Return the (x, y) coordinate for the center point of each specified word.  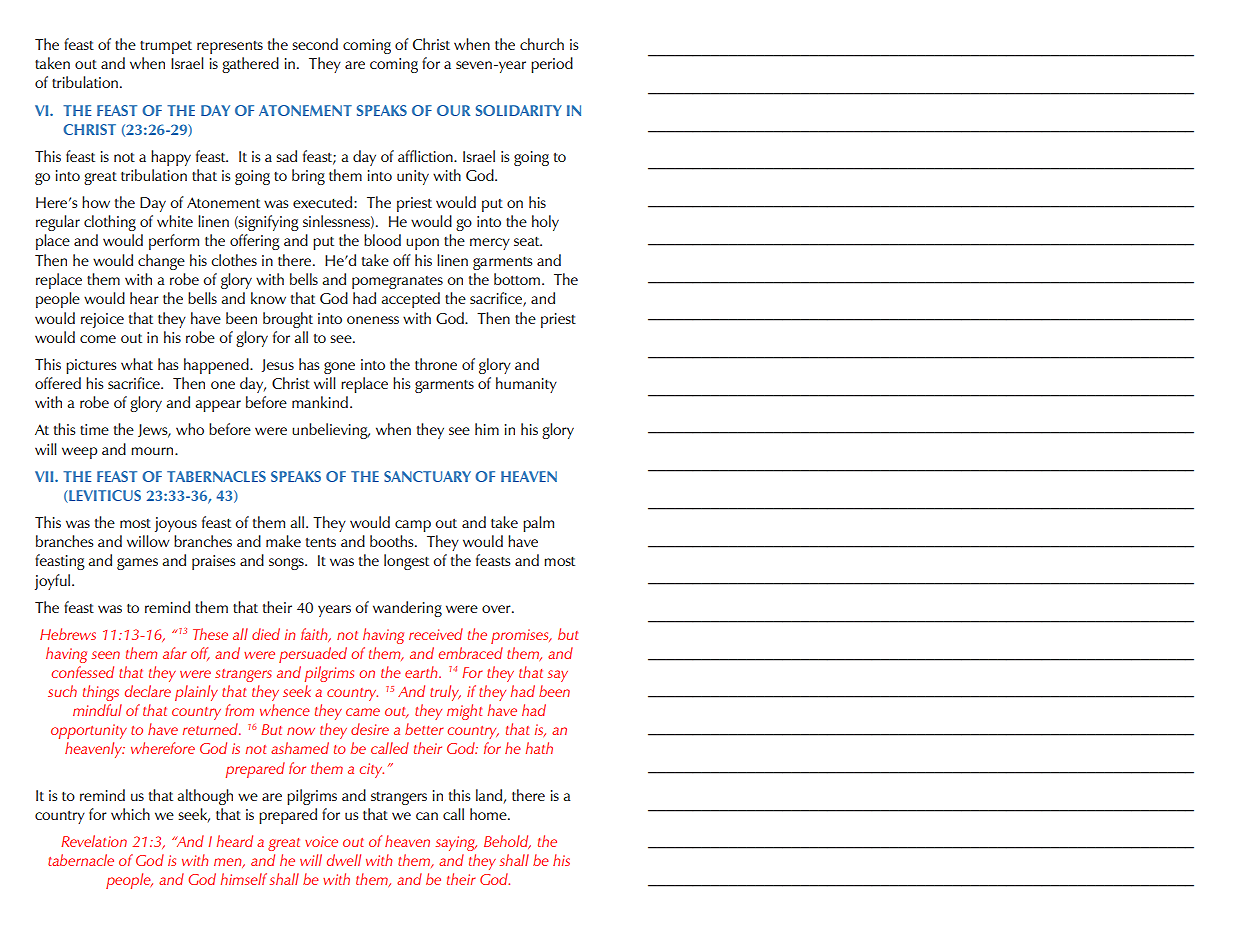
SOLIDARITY (519, 110)
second (315, 44)
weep (79, 453)
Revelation (94, 841)
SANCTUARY (427, 476)
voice (321, 841)
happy (171, 158)
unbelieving (331, 431)
